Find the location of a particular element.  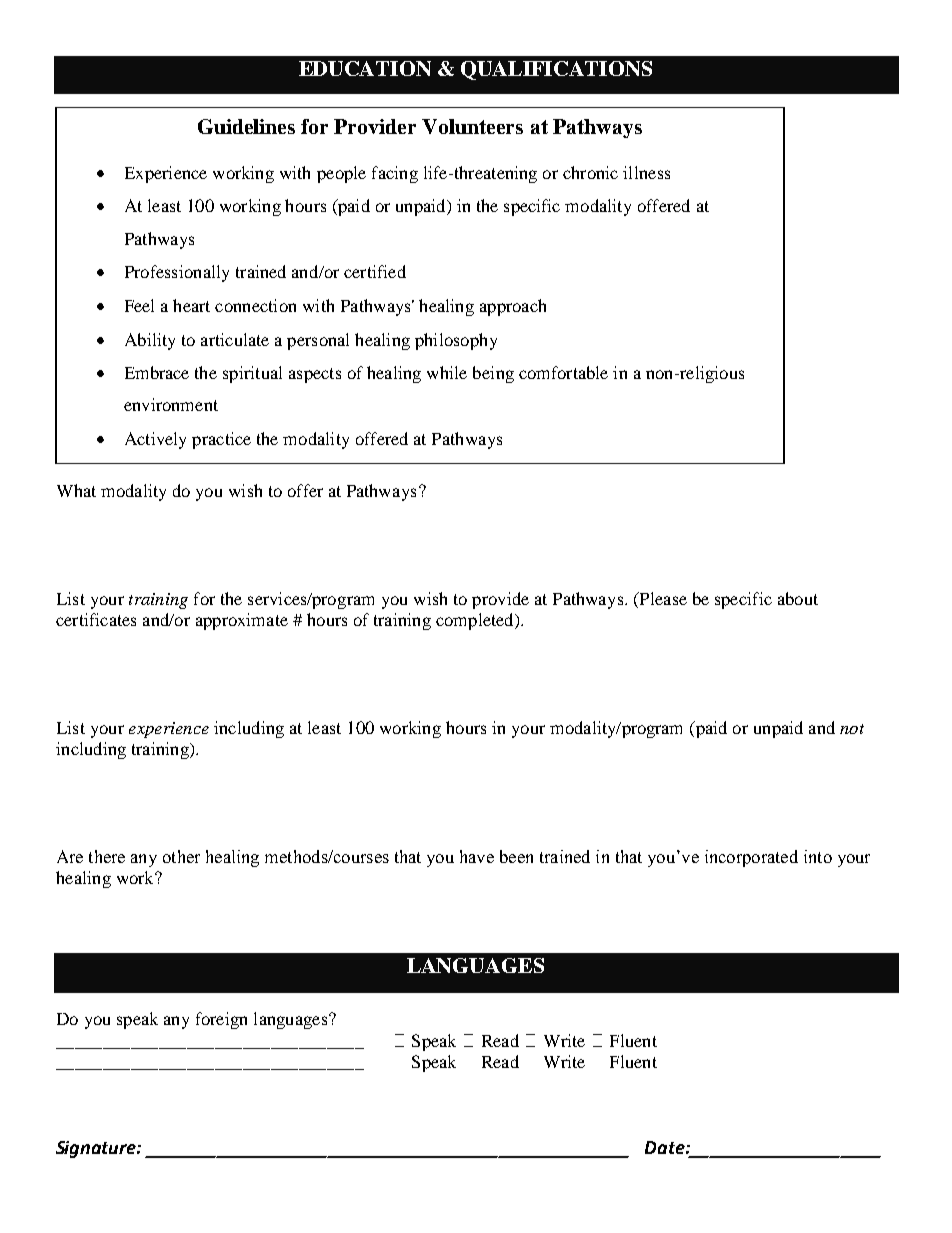

have is located at coordinates (477, 856).
